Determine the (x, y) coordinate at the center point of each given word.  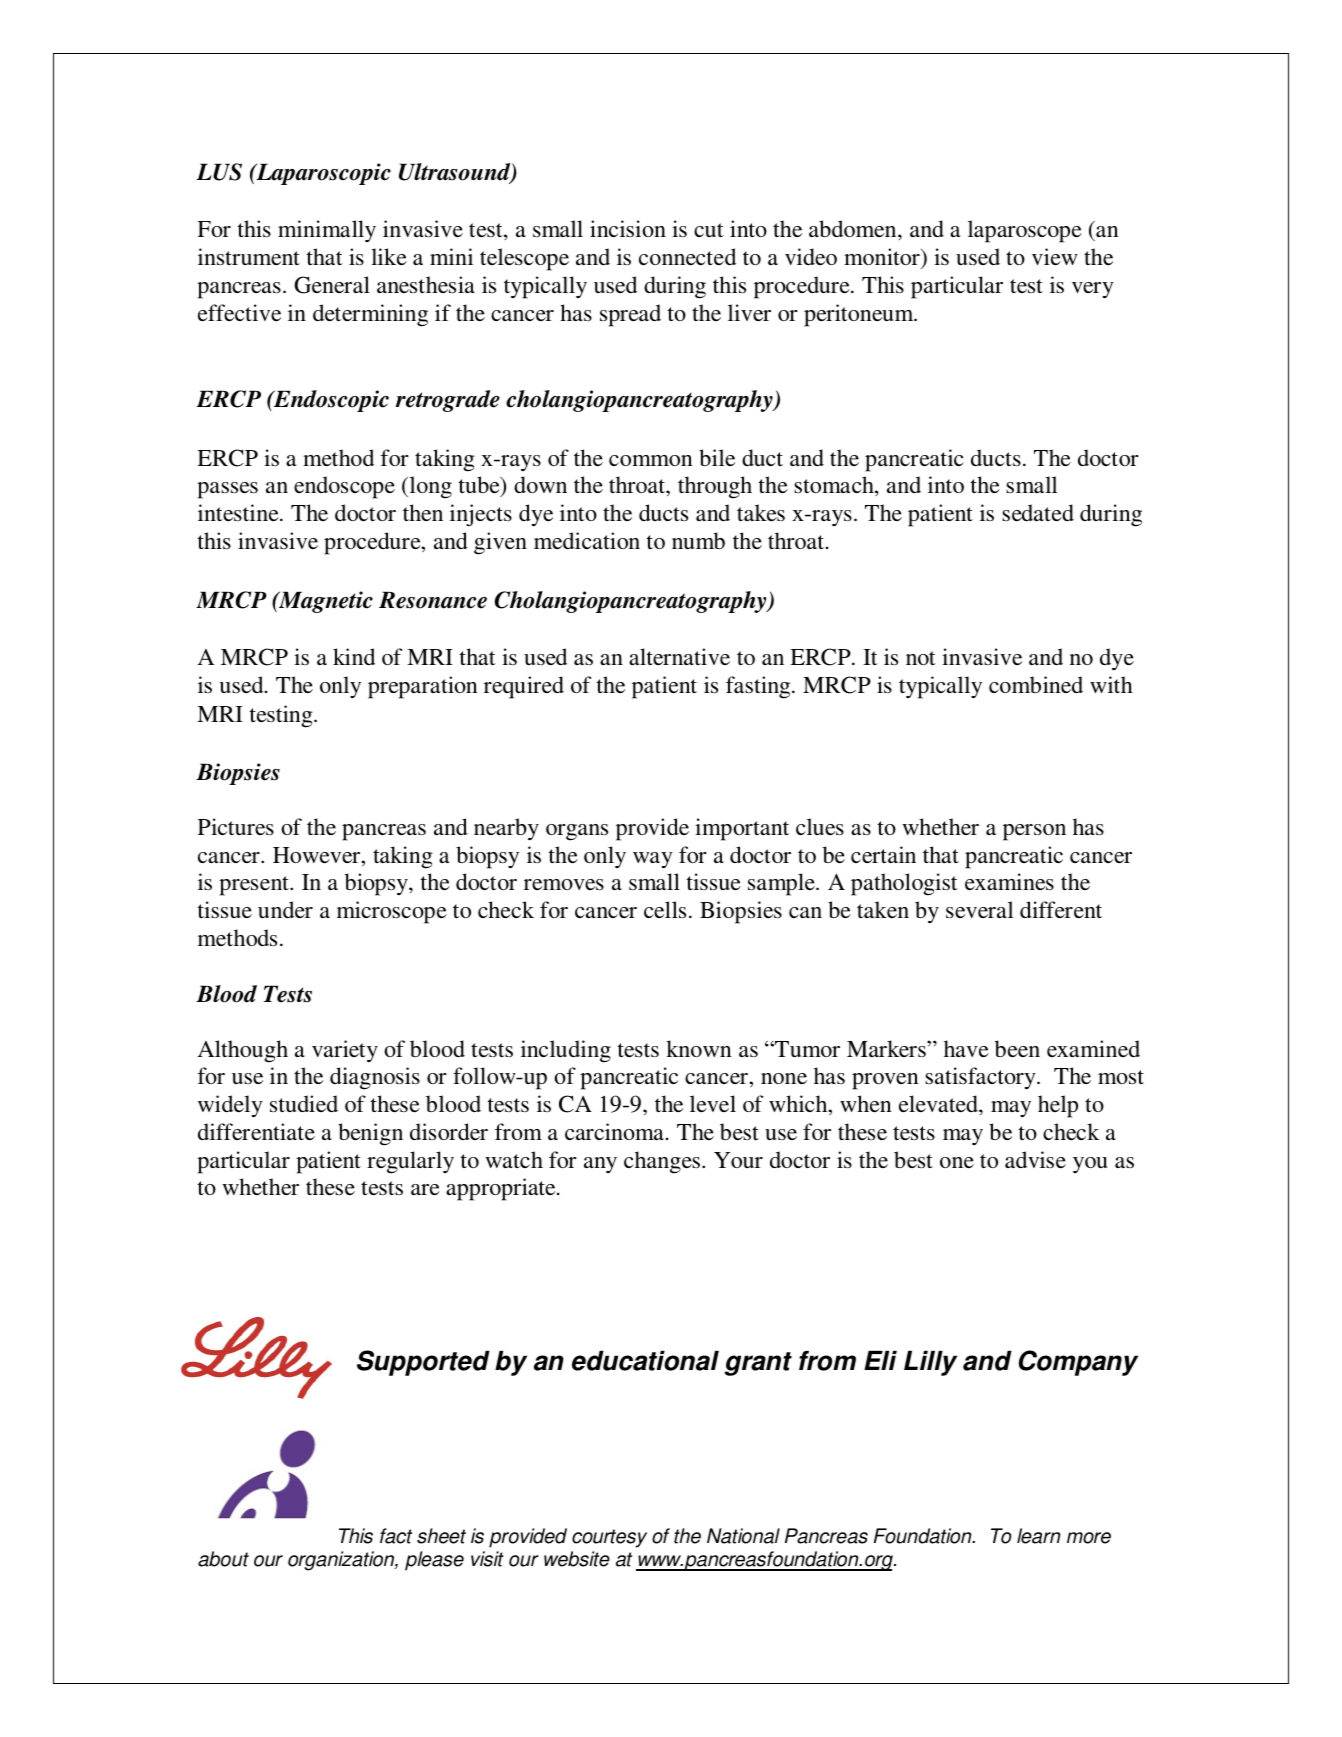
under (285, 909)
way (653, 860)
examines (1009, 881)
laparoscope (1025, 231)
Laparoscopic (322, 174)
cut (709, 230)
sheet (441, 1536)
